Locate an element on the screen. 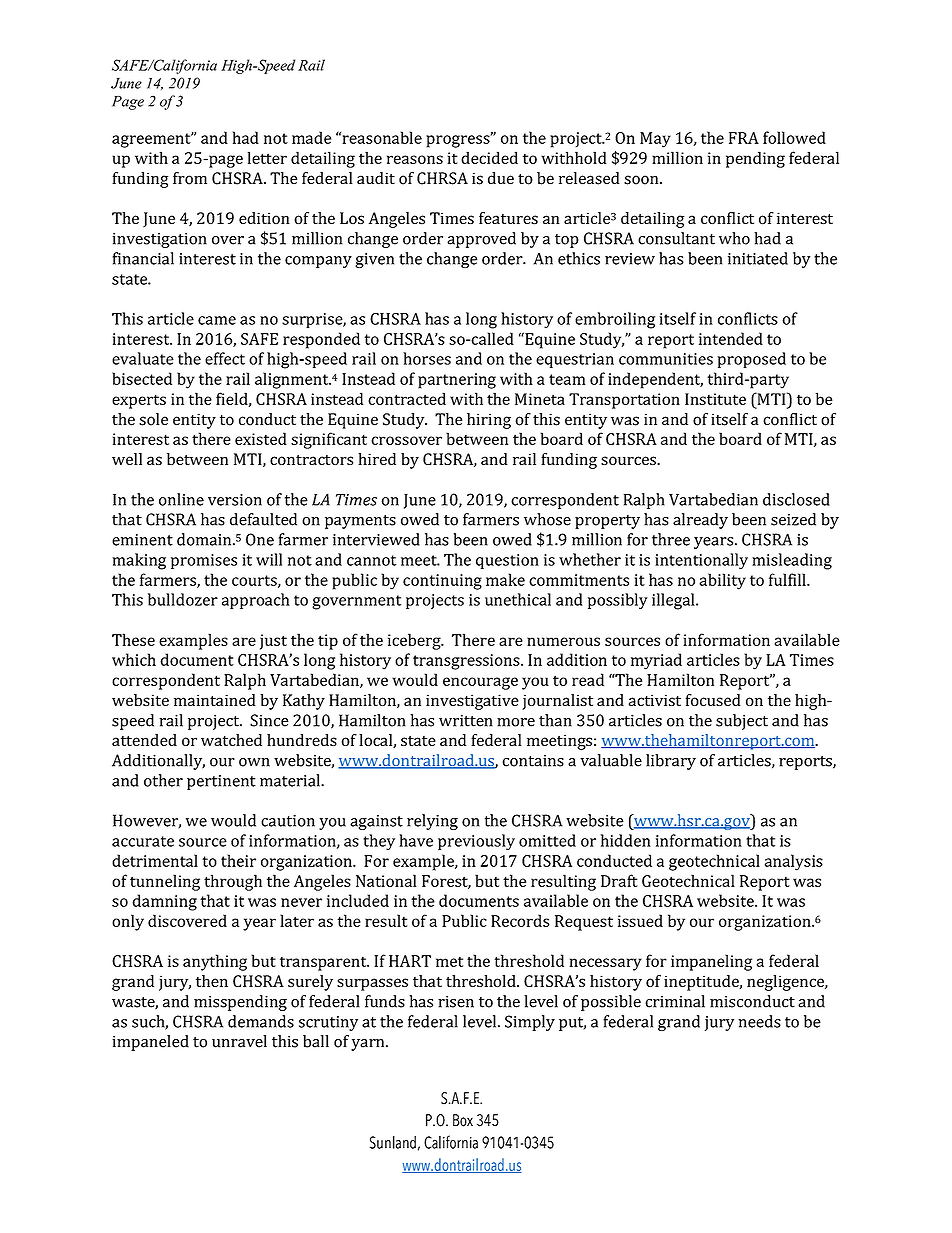 This screenshot has width=952, height=1233. approach is located at coordinates (256, 601).
